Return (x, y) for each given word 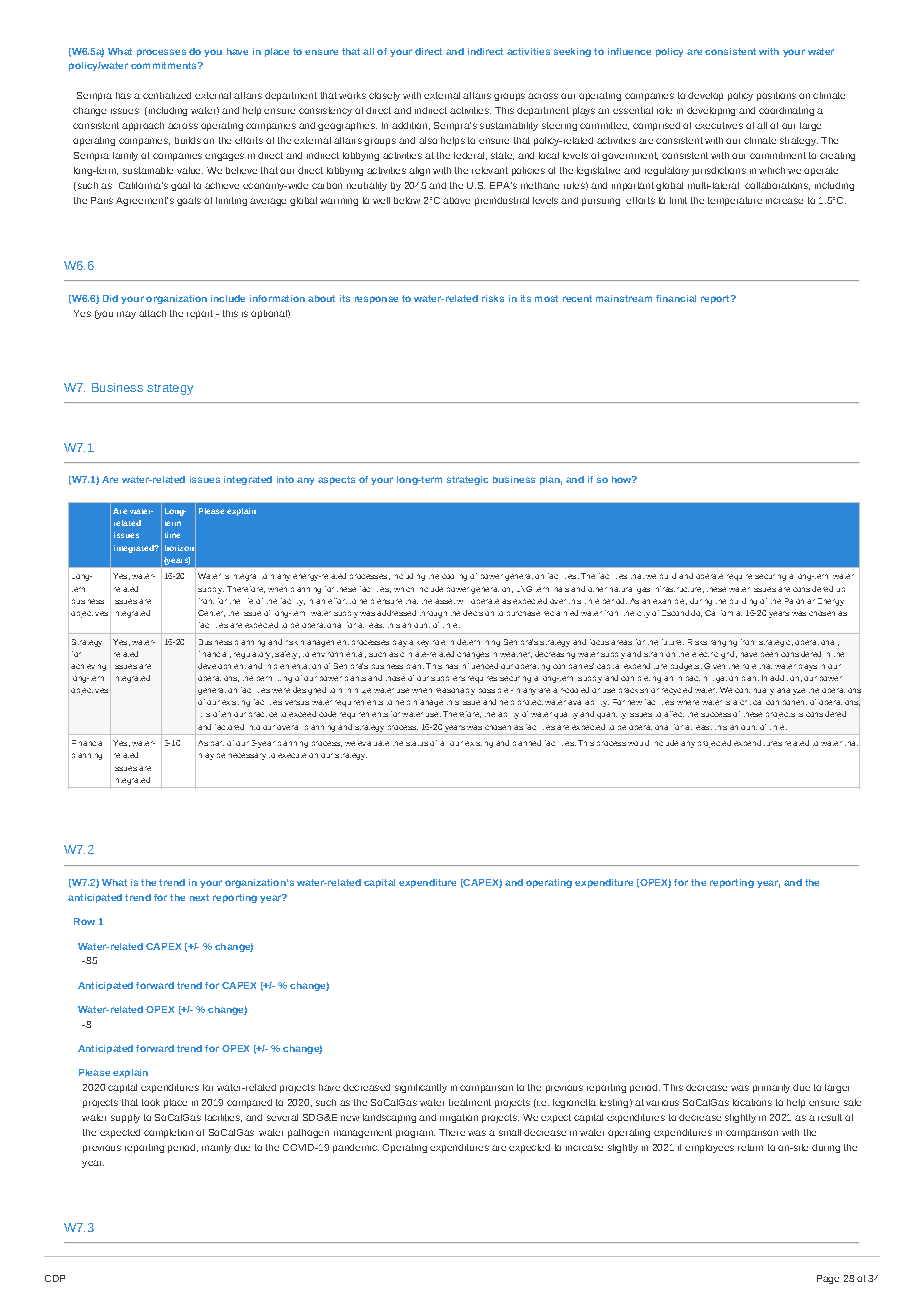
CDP (55, 1278)
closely (384, 96)
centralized (167, 95)
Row (84, 921)
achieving (88, 667)
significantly (421, 1088)
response (376, 300)
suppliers (448, 678)
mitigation (721, 679)
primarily (771, 1088)
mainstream (624, 298)
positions (776, 96)
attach (152, 313)
